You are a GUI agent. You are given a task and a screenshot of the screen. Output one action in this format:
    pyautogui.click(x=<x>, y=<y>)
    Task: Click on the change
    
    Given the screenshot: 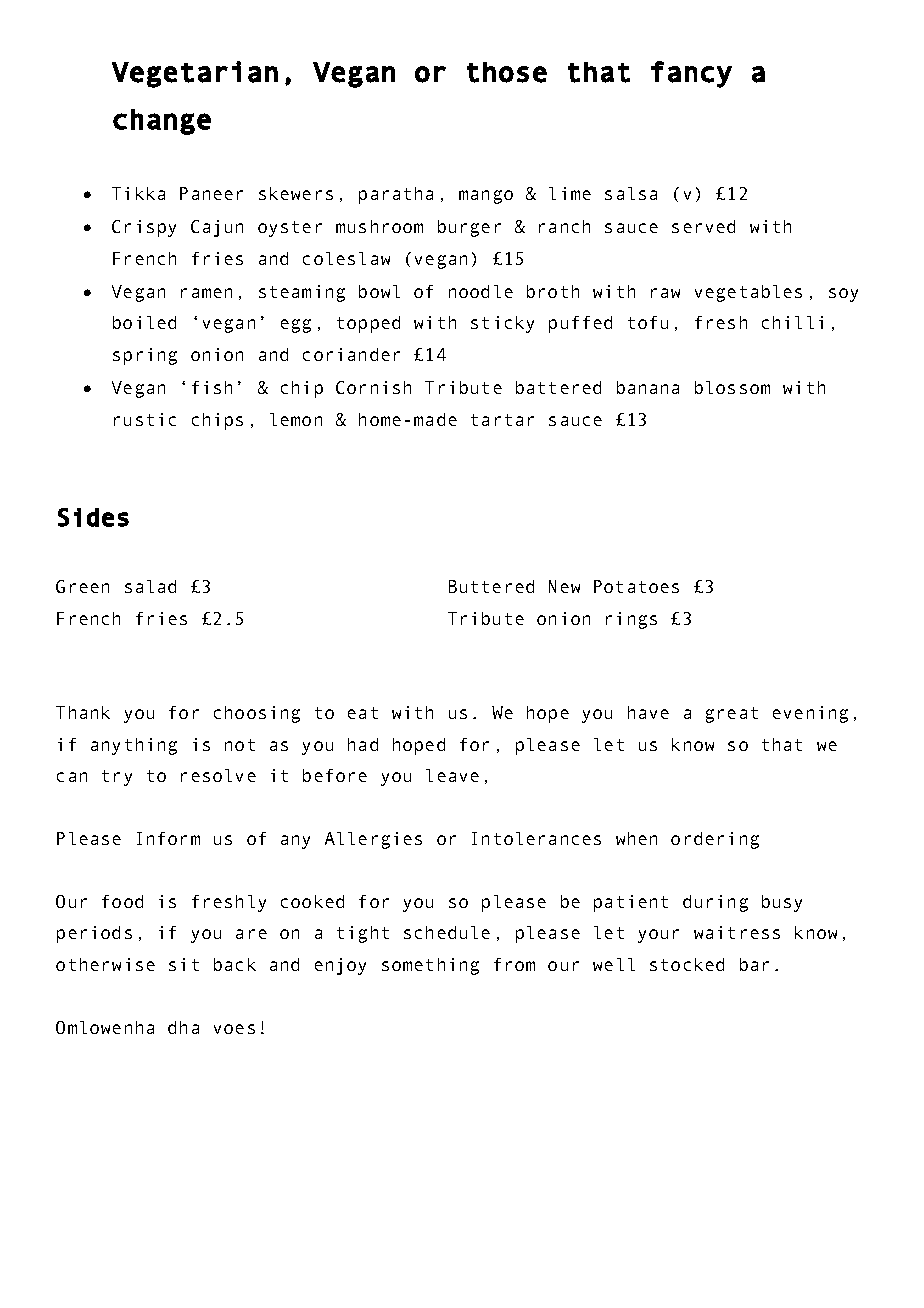 What is the action you would take?
    pyautogui.click(x=162, y=122)
